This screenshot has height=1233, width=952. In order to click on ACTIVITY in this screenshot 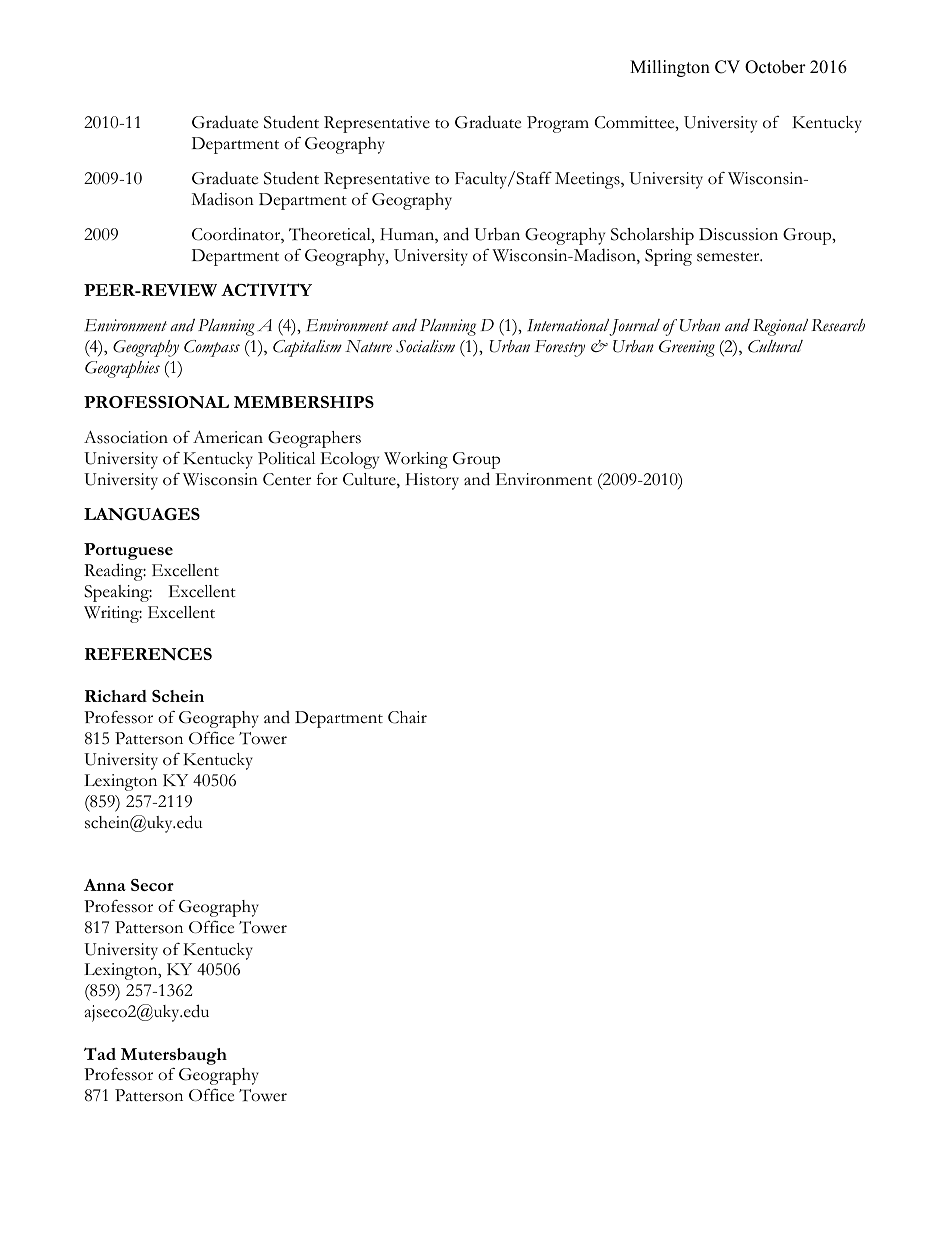, I will do `click(266, 289)`.
